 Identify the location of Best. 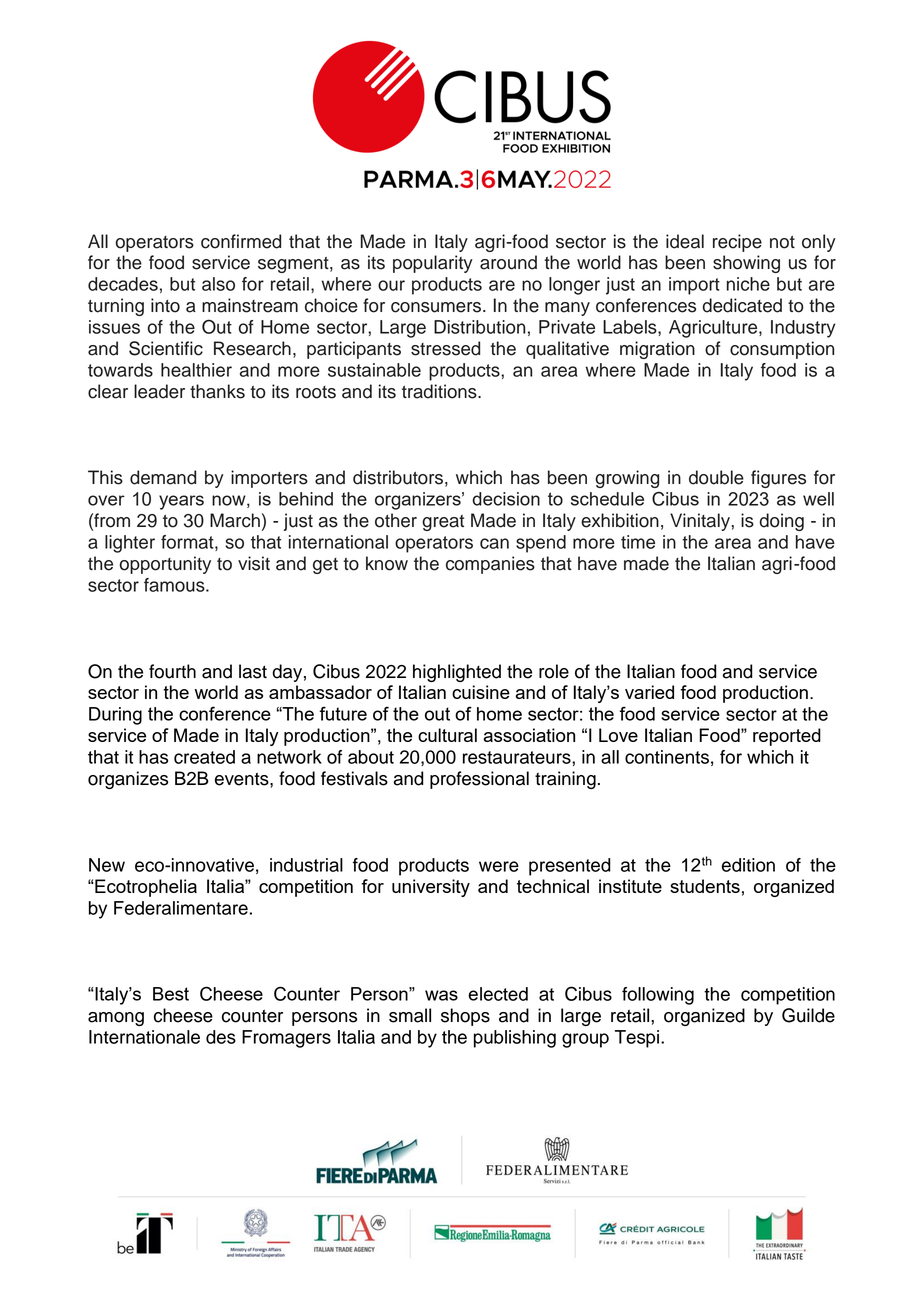
(171, 994).
